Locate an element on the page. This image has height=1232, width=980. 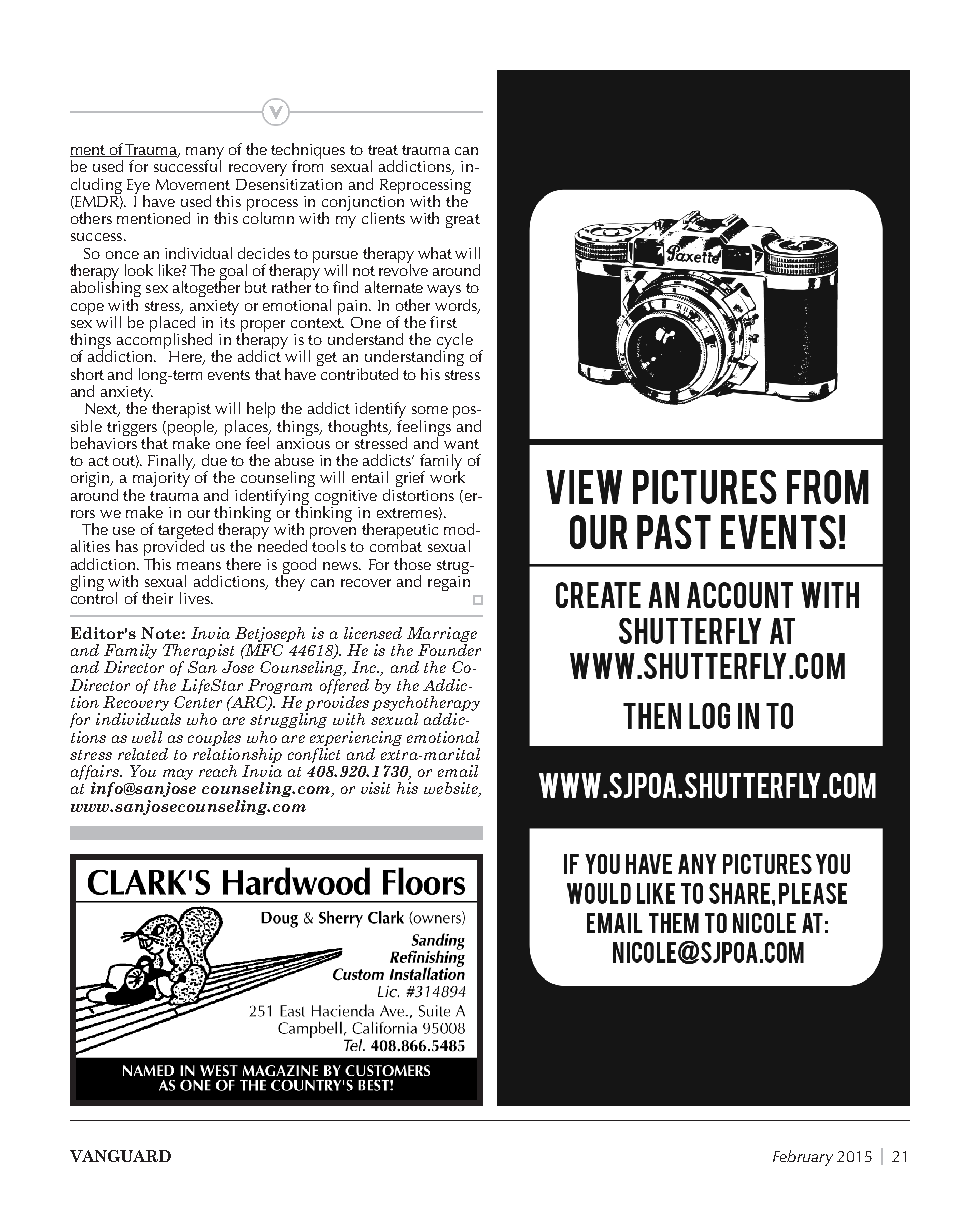
what is located at coordinates (435, 253).
